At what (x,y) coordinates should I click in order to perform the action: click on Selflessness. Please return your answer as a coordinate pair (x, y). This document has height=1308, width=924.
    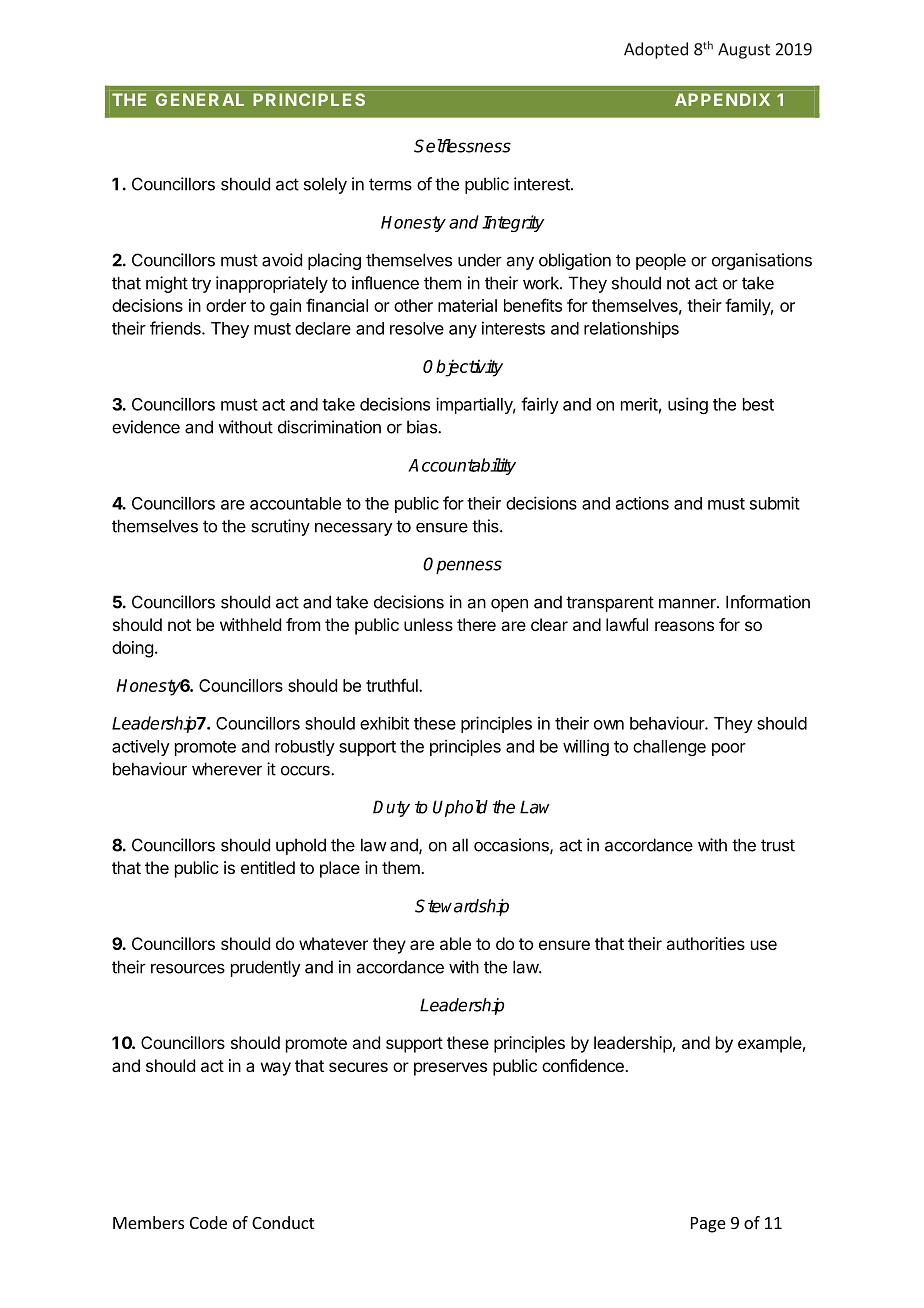
    Looking at the image, I should click on (462, 146).
